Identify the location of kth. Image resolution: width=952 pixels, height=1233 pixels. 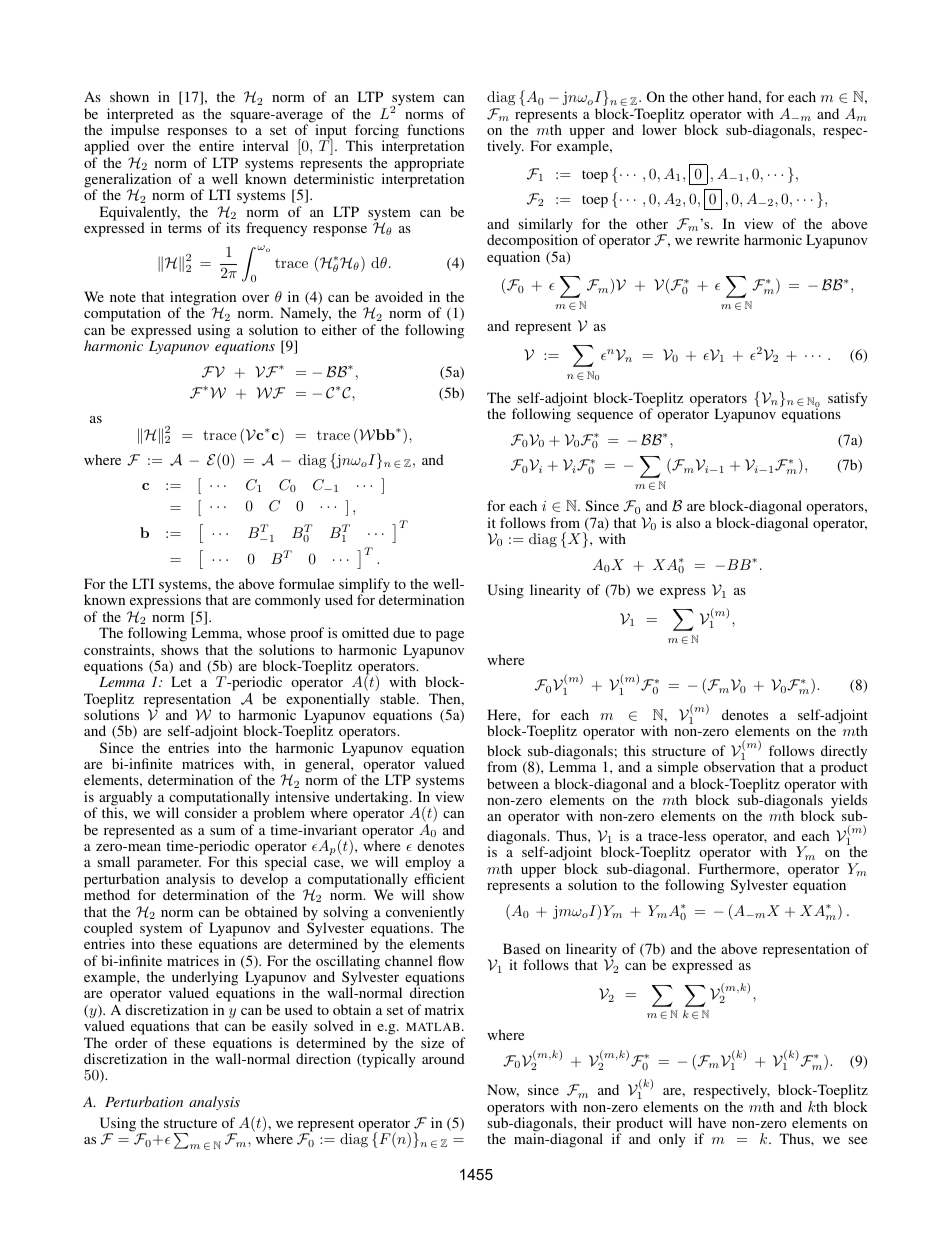
(818, 1106).
